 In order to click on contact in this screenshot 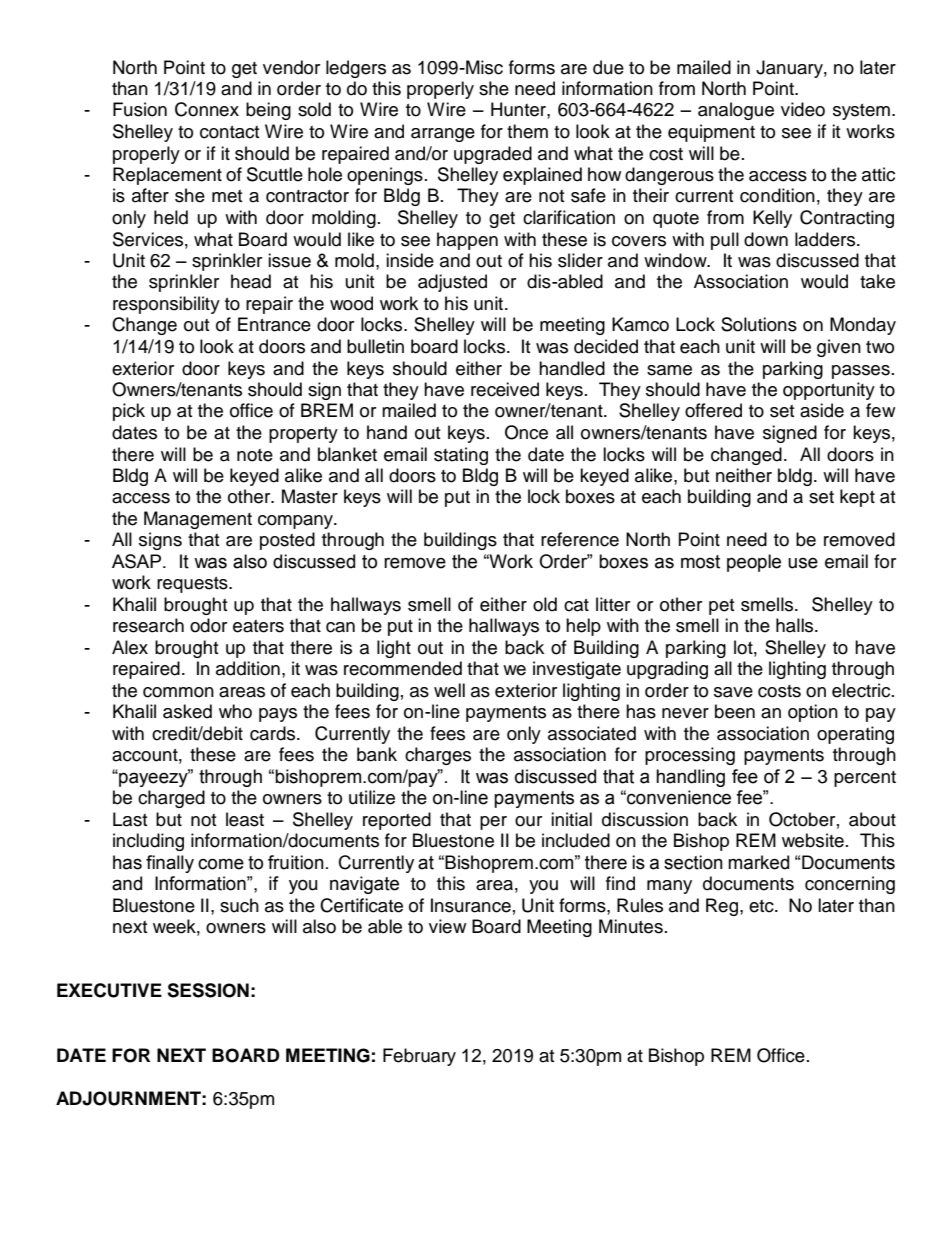, I will do `click(229, 132)`.
